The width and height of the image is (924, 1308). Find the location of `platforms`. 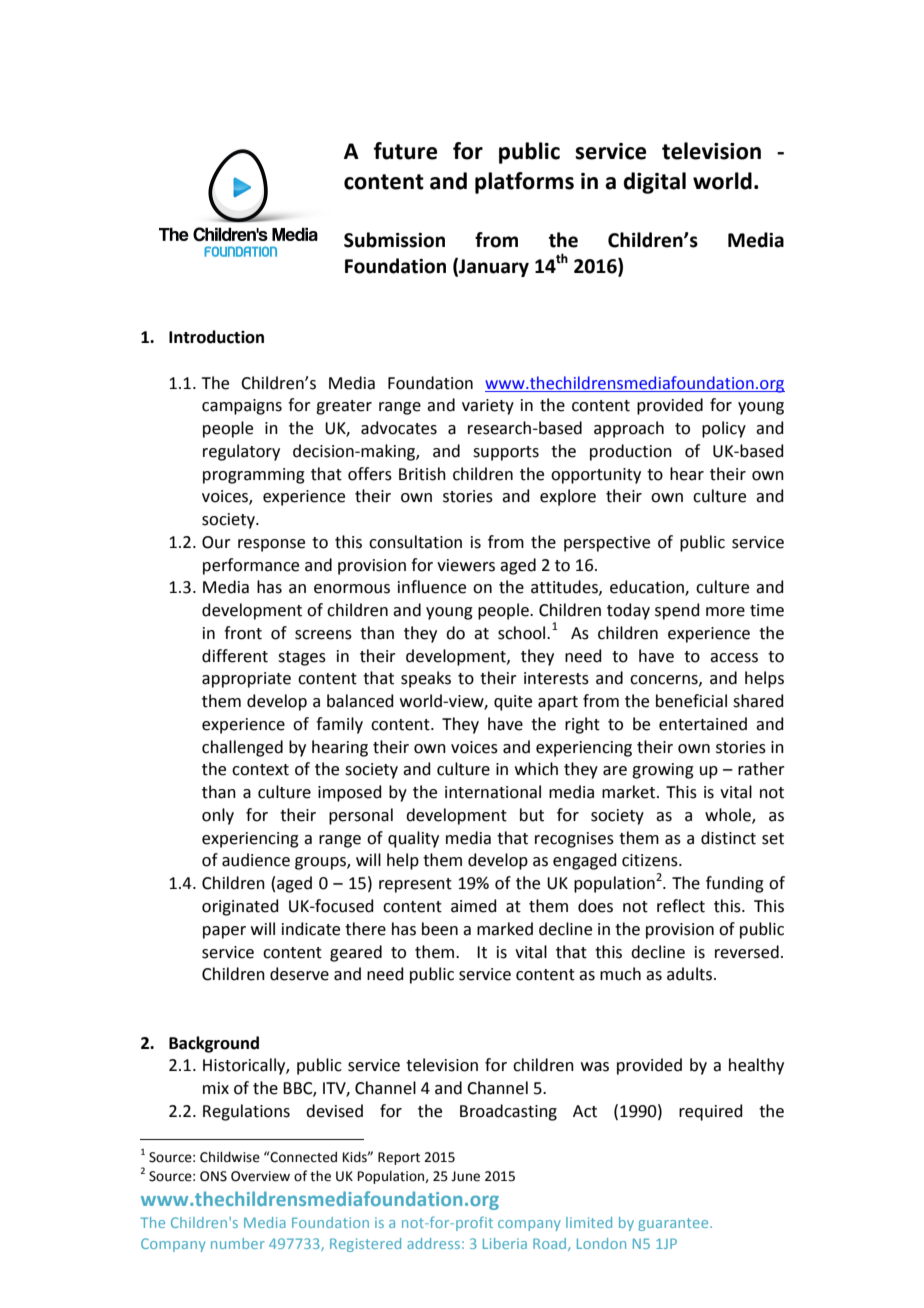

platforms is located at coordinates (524, 183).
